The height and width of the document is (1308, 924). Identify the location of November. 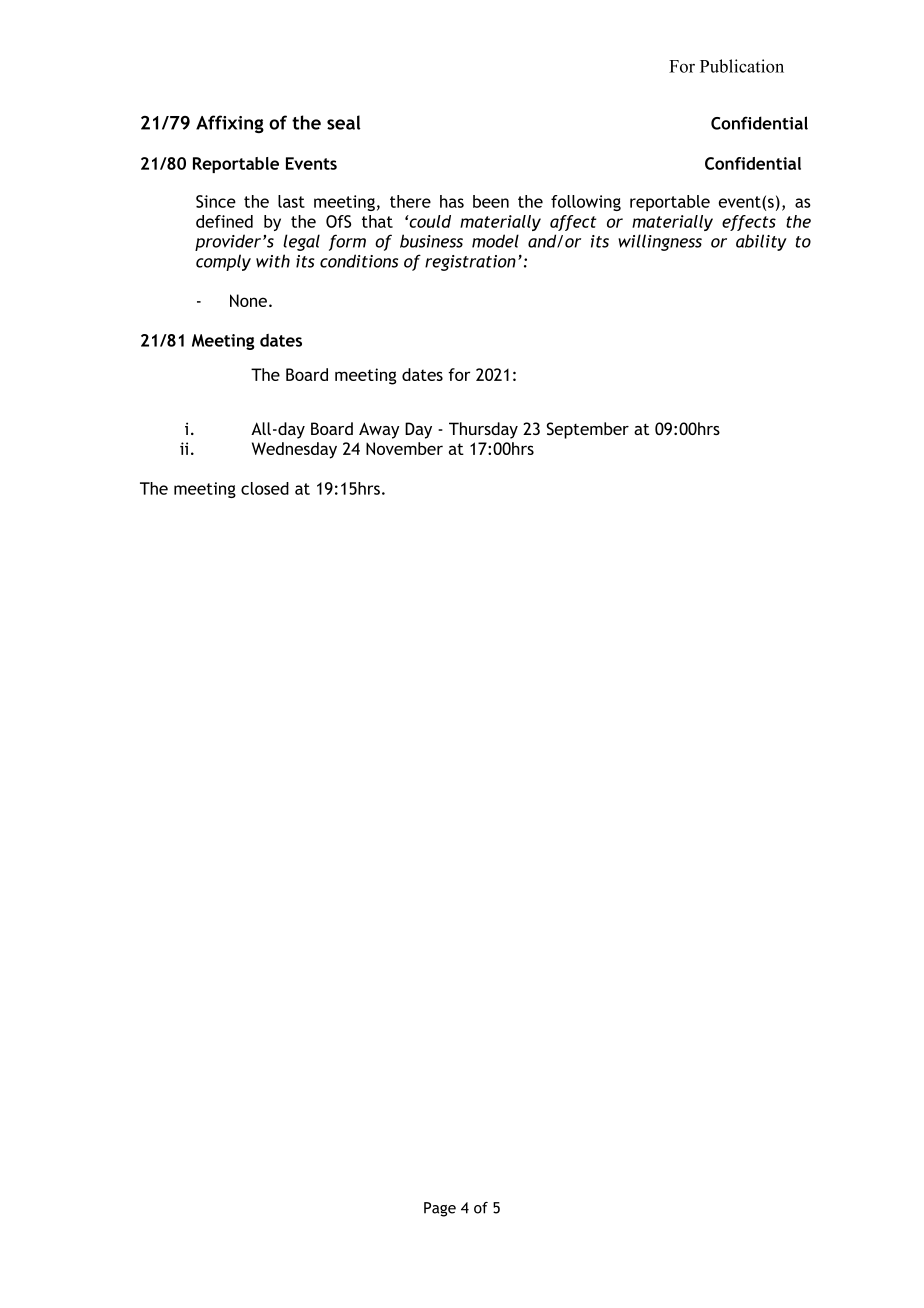
(404, 448).
